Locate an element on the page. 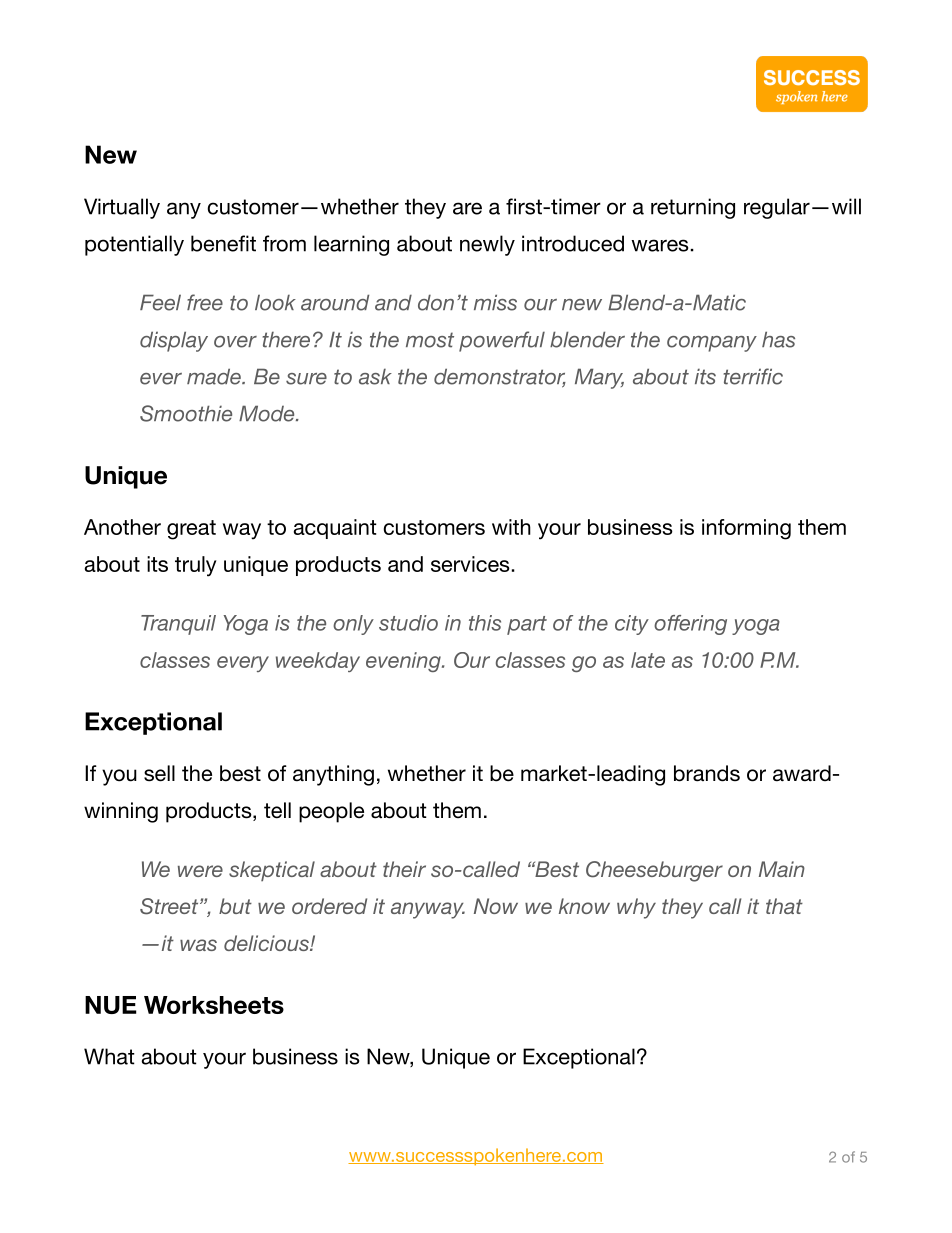 The width and height of the document is (952, 1233). Worksheets is located at coordinates (214, 1005).
